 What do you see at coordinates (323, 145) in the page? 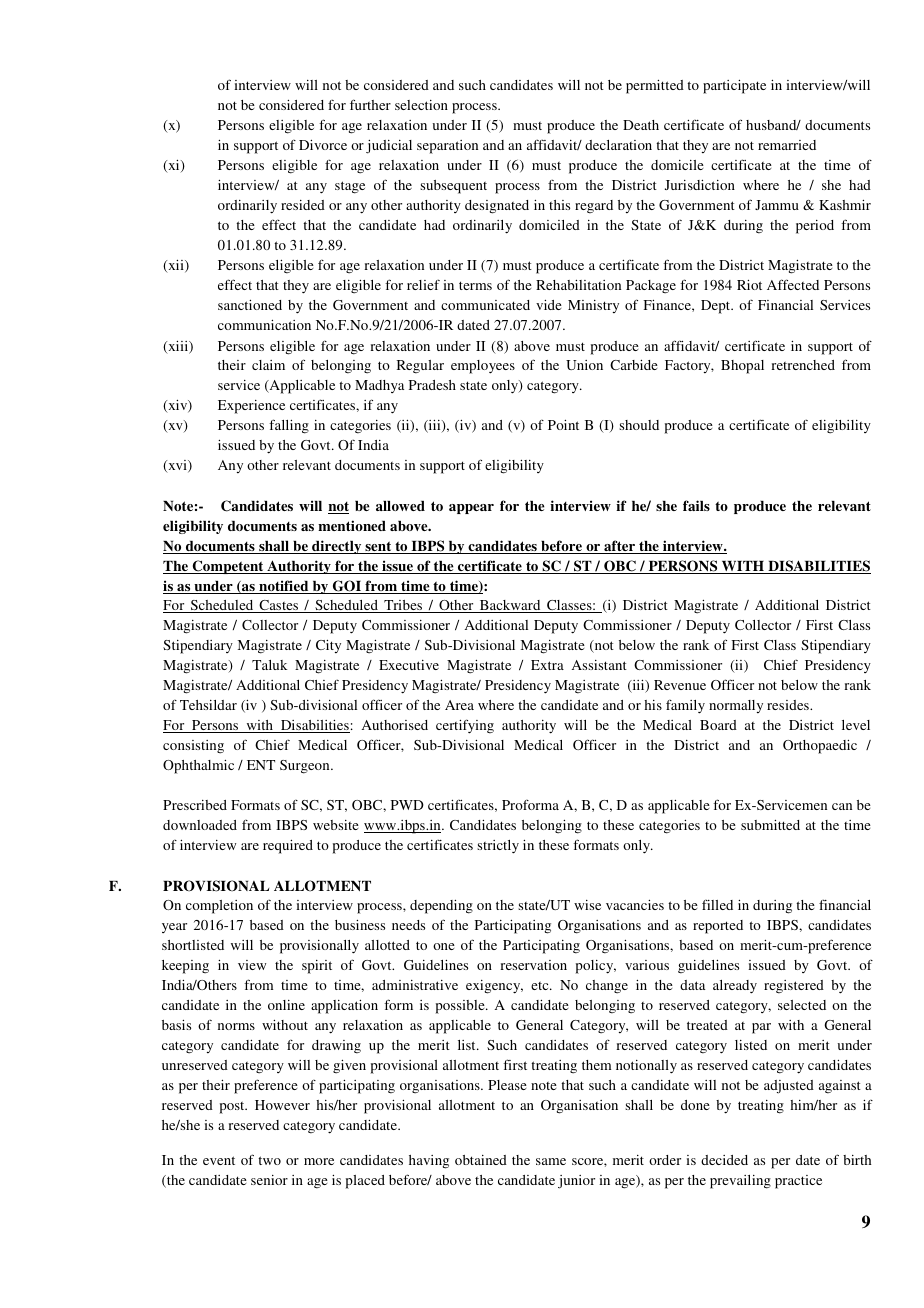
I see `Divorce` at bounding box center [323, 145].
